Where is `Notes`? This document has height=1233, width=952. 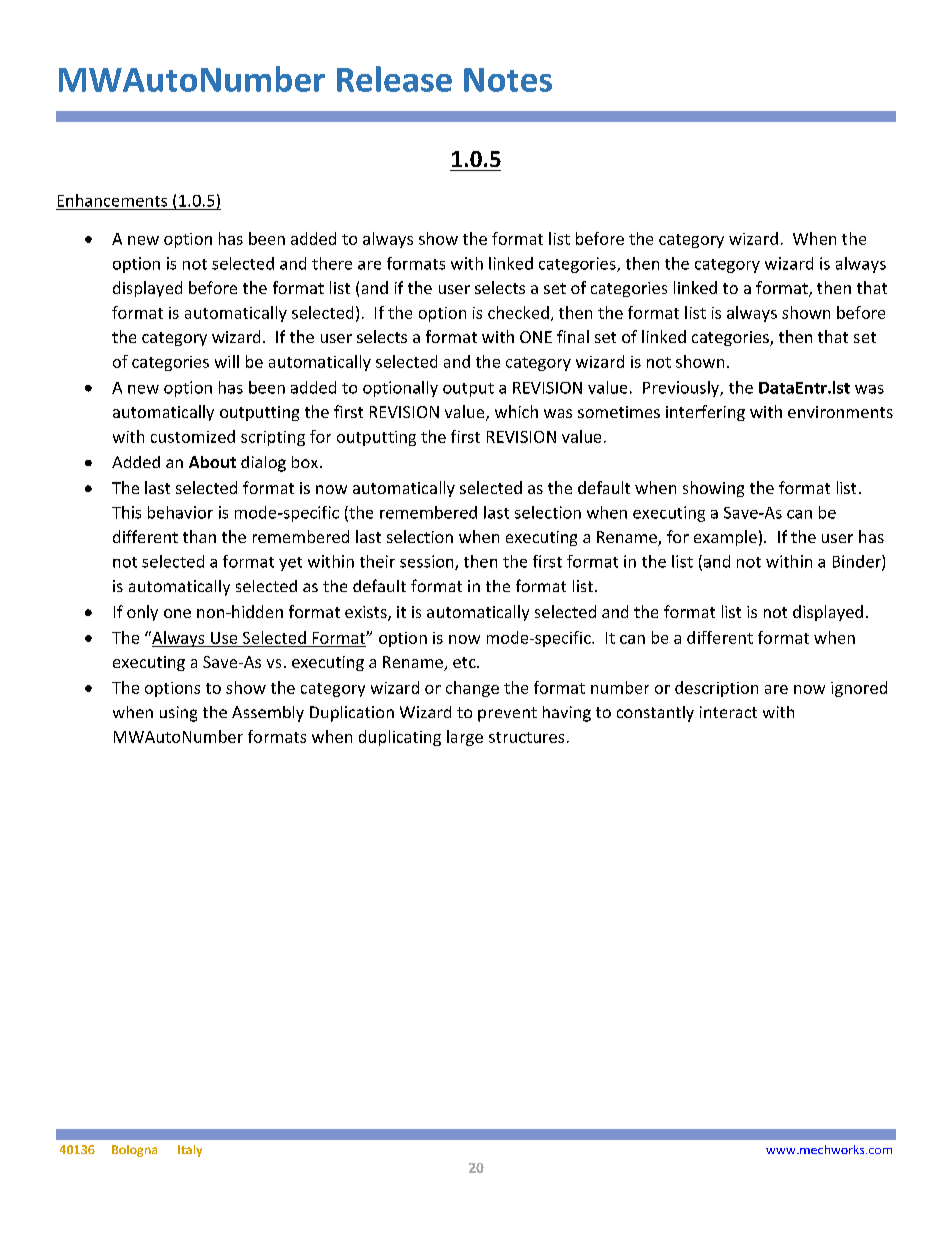
Notes is located at coordinates (508, 80).
